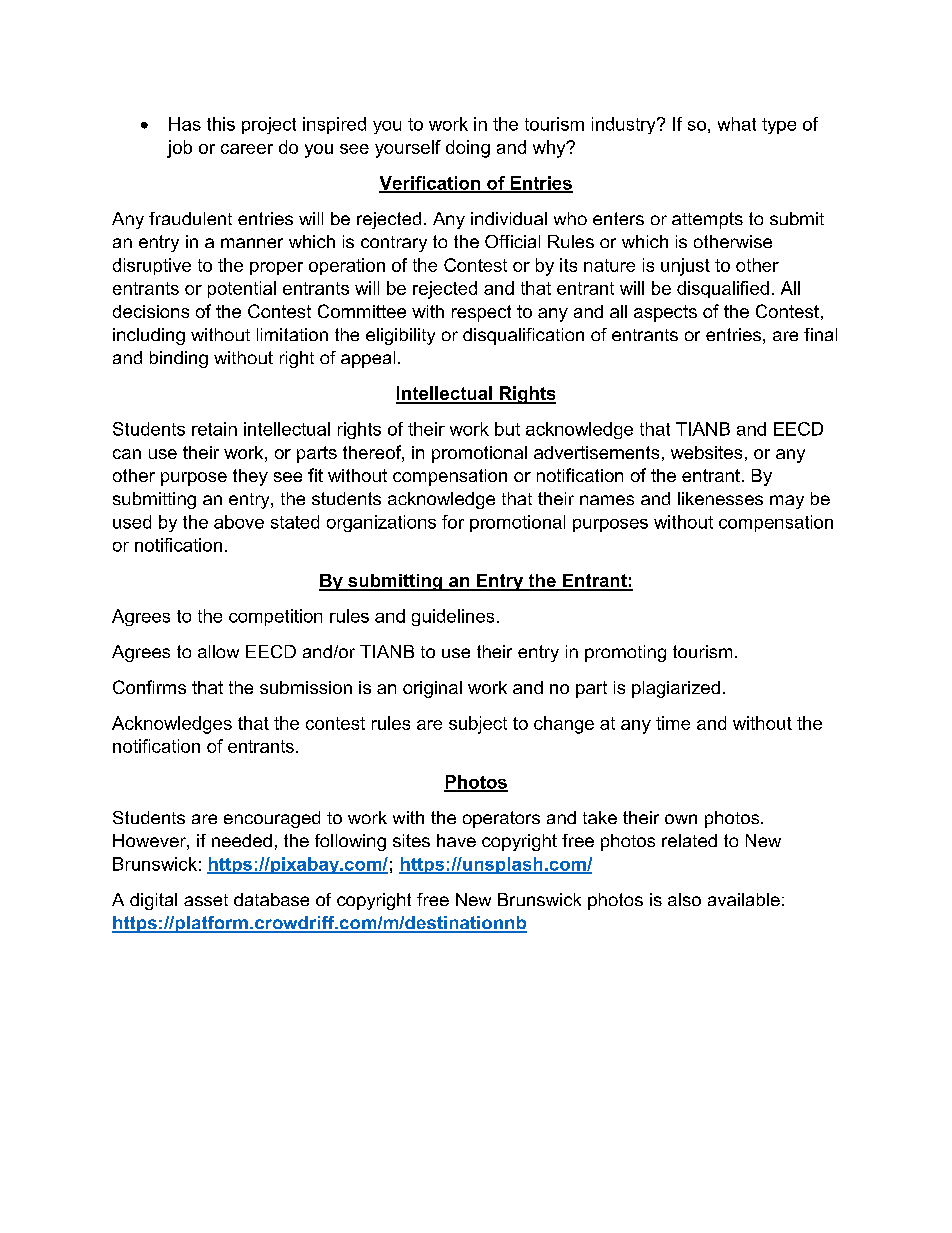 The image size is (952, 1233). Describe the element at coordinates (432, 689) in the image. I see `original` at that location.
